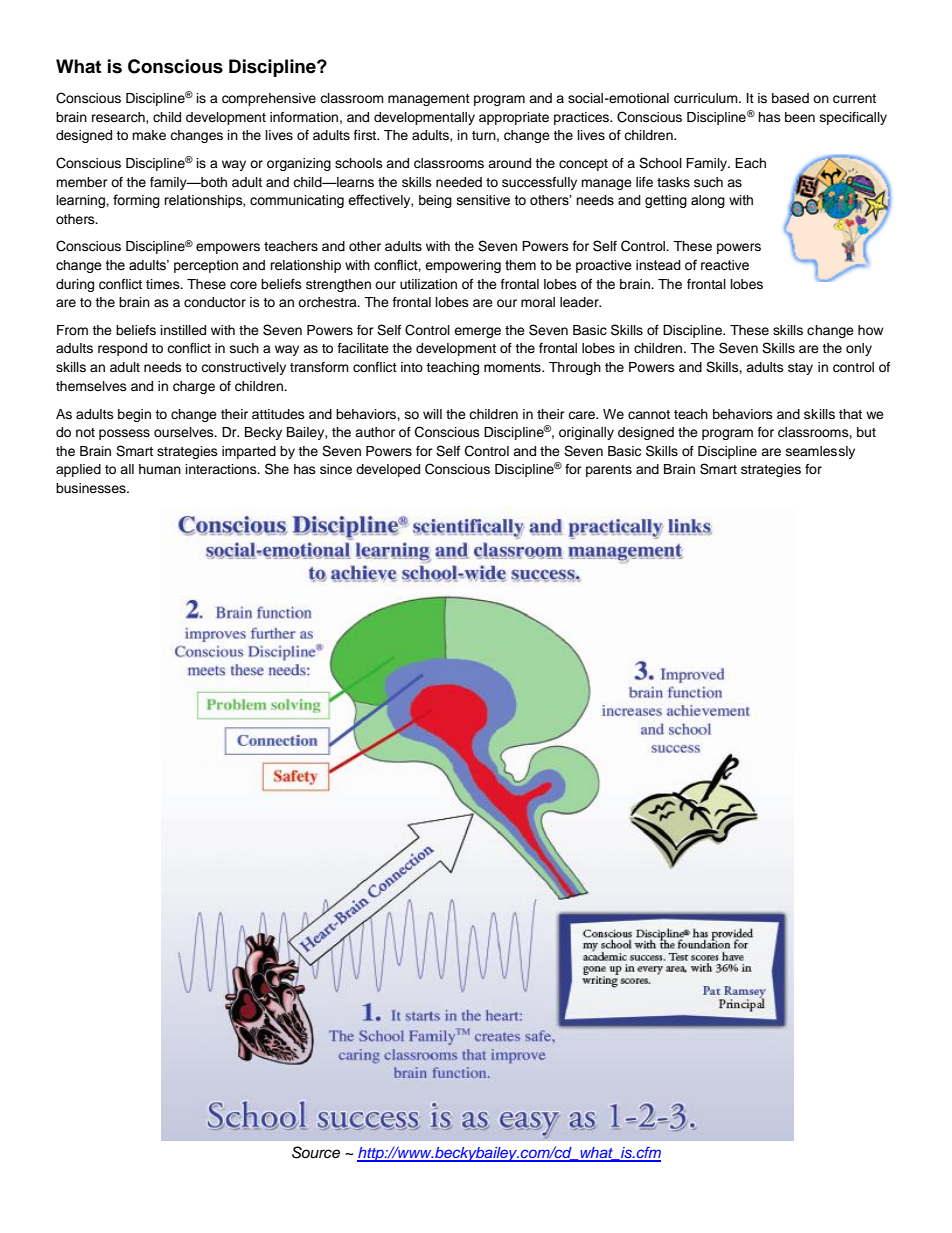  I want to click on but, so click(866, 432).
